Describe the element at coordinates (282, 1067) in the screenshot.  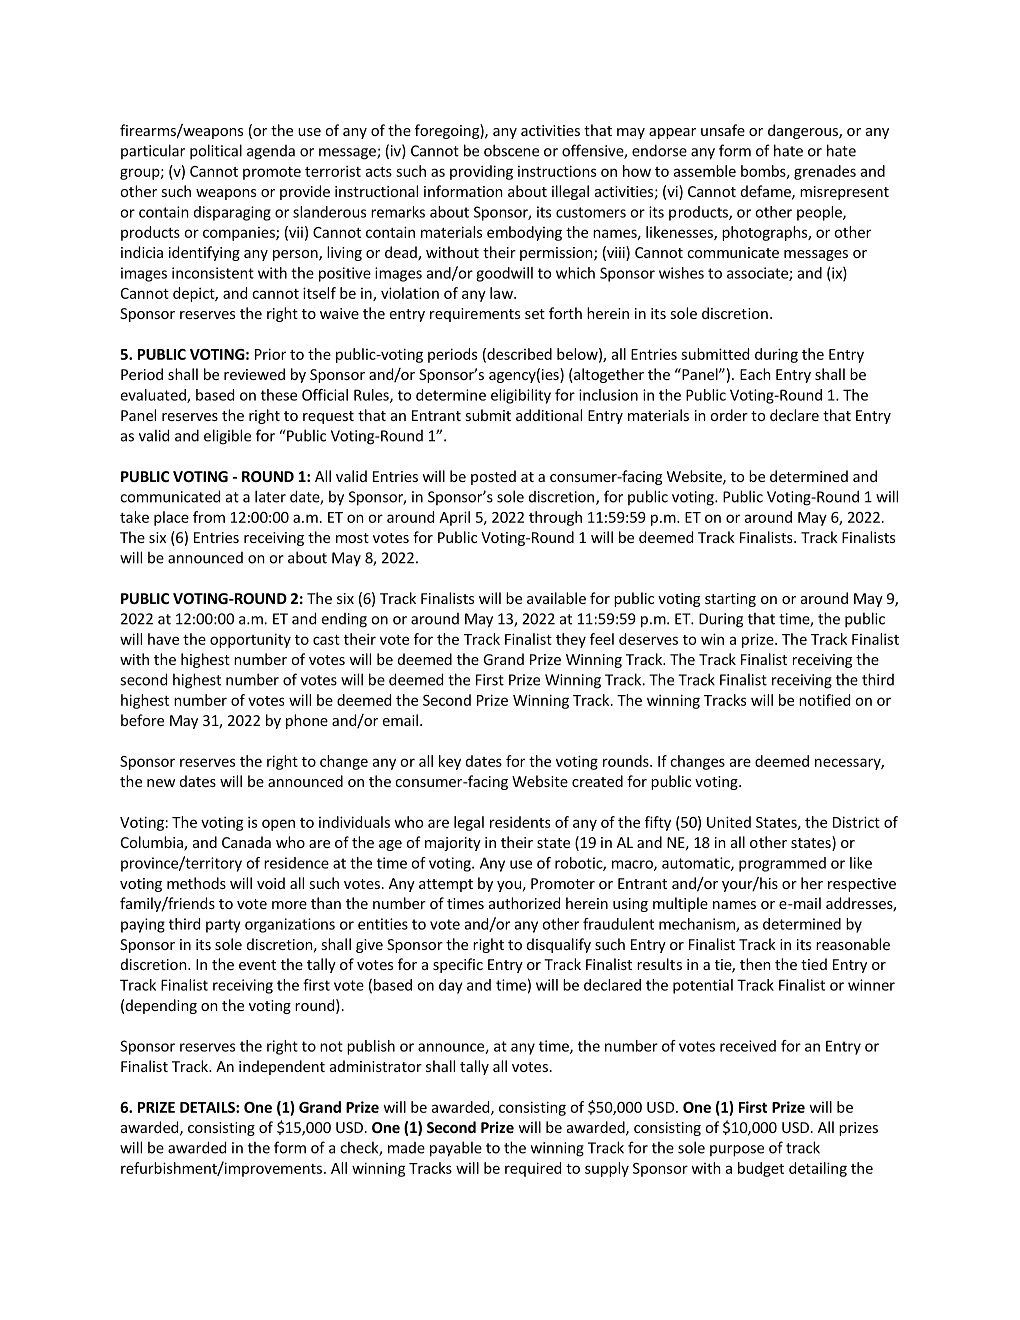
I see `independent` at that location.
